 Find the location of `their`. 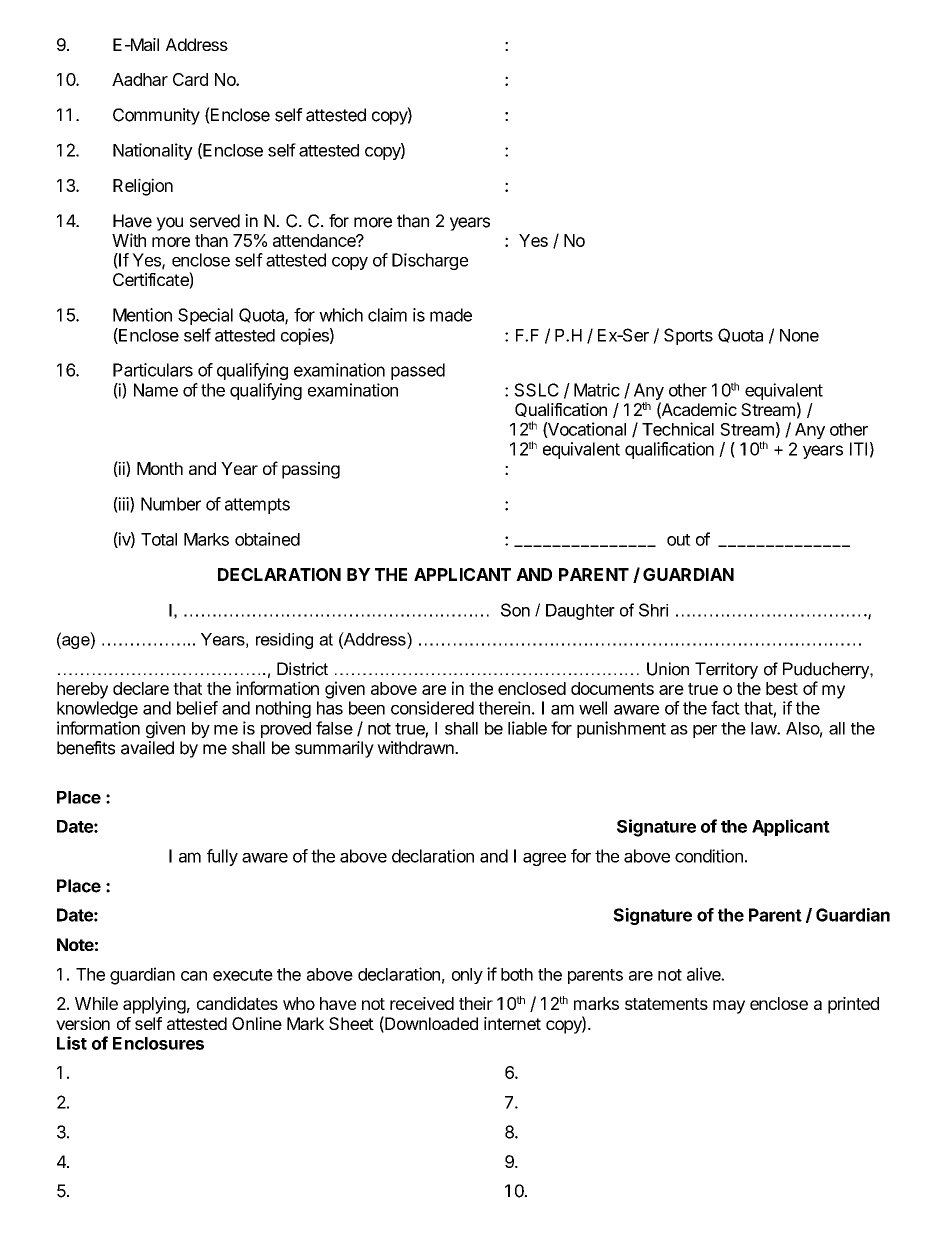

their is located at coordinates (476, 1003).
